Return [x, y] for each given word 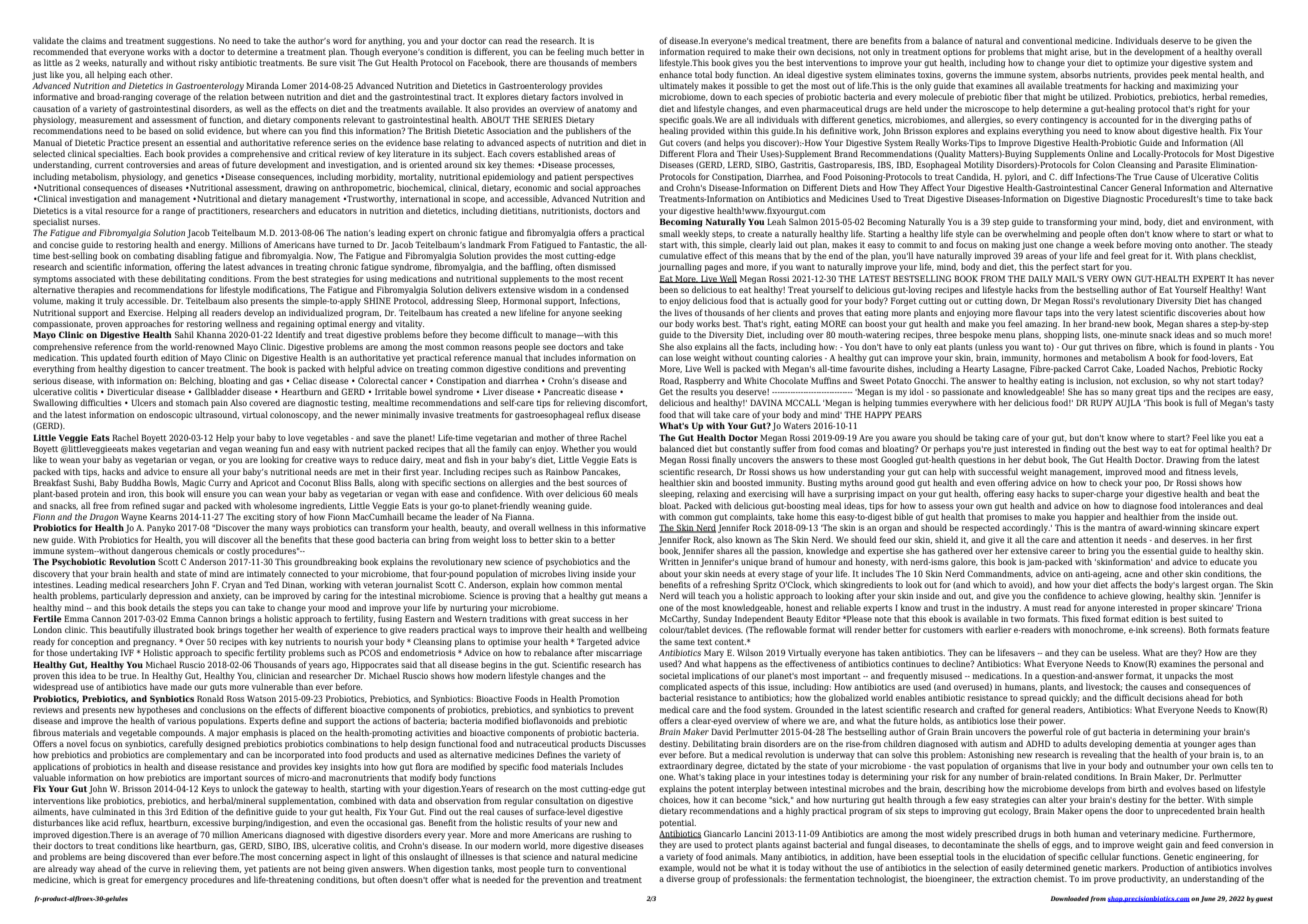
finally [724, 460]
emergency [166, 881]
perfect [1065, 267]
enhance [675, 74]
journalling [680, 267]
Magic [194, 483]
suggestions [191, 42]
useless [1124, 652]
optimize [1132, 64]
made [181, 686]
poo [1153, 484]
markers [1121, 867]
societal [674, 675]
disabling [195, 256]
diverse [680, 878]
